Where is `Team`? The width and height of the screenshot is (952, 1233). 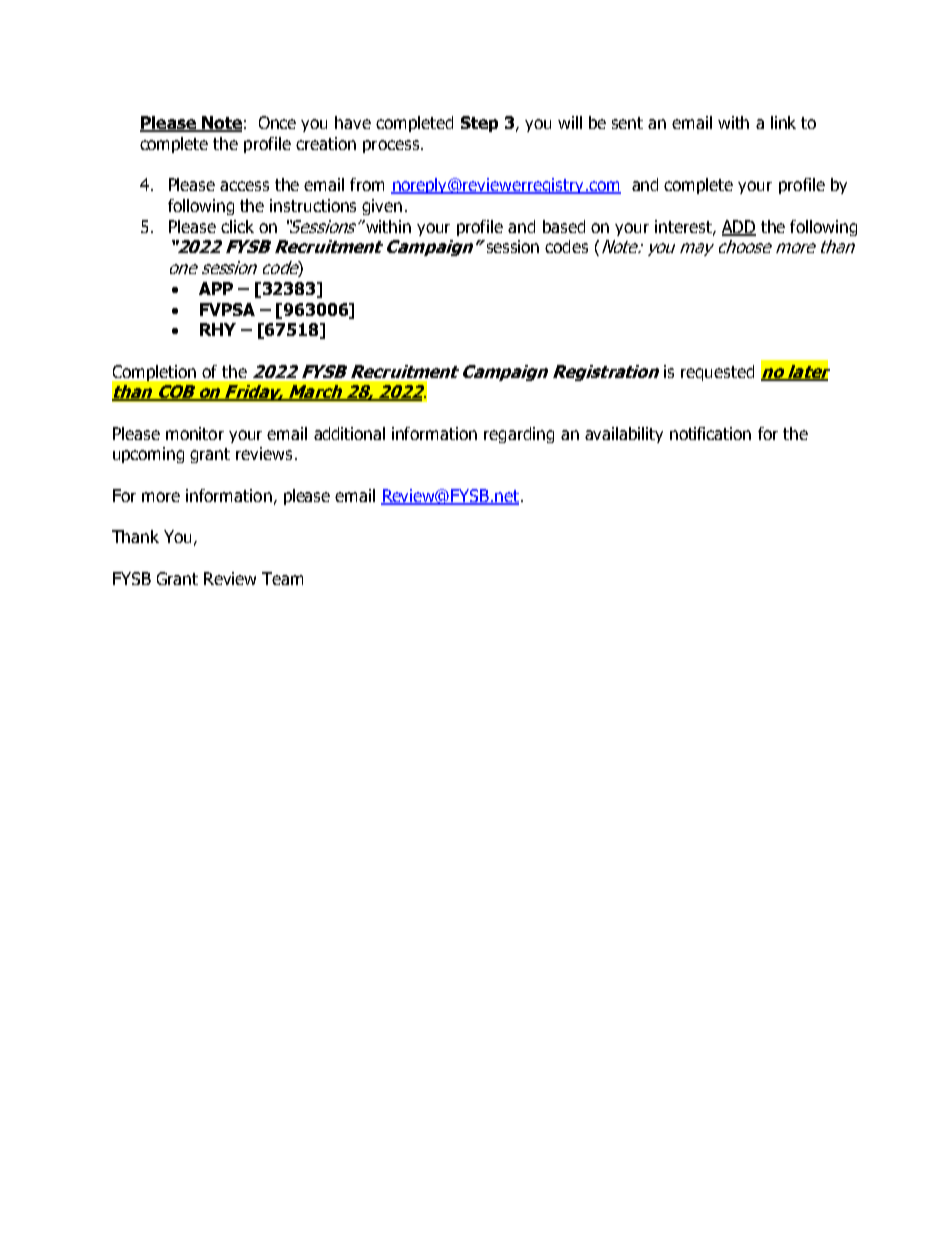 Team is located at coordinates (282, 578).
